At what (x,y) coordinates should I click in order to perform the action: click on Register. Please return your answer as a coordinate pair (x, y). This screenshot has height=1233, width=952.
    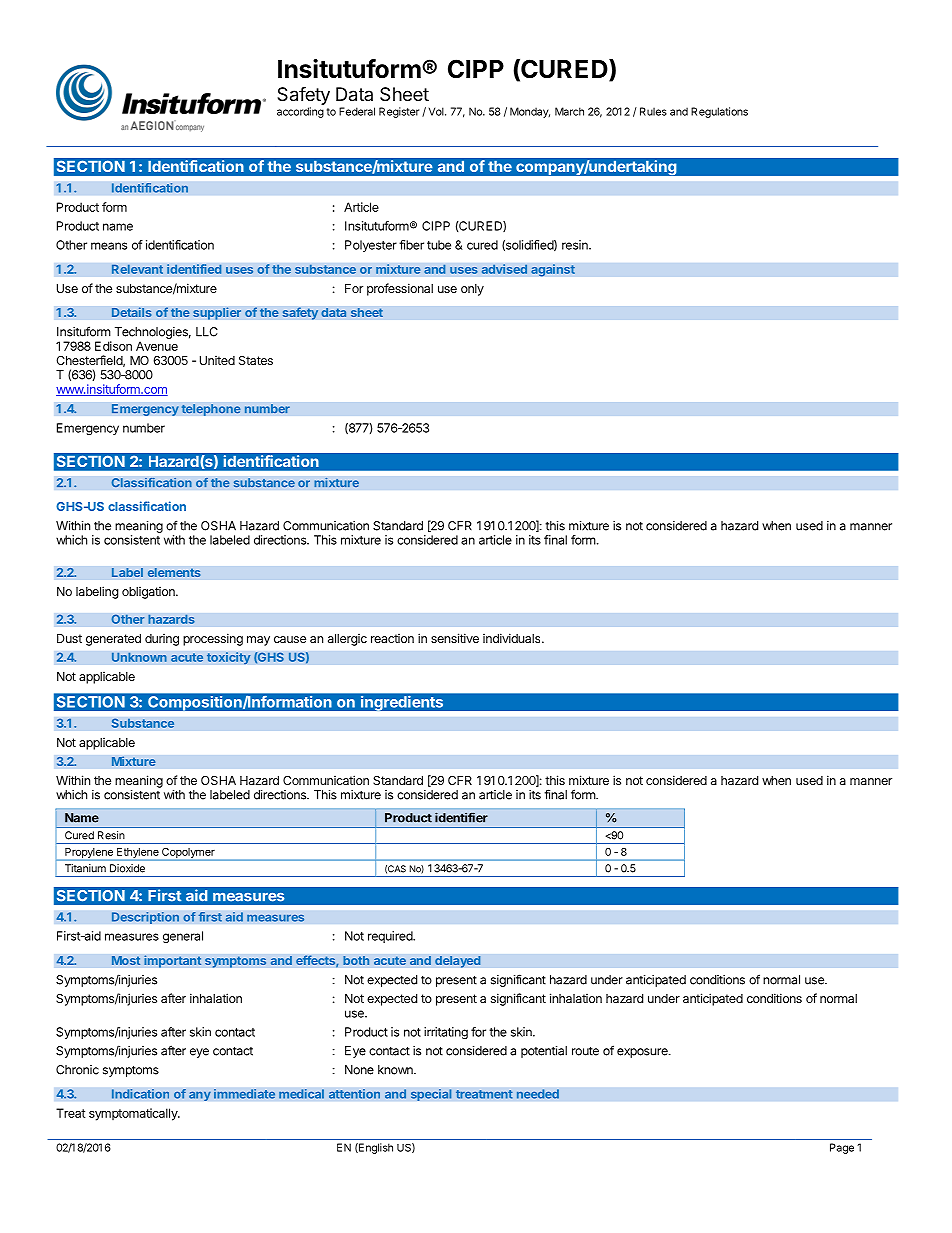
    Looking at the image, I should click on (399, 112).
